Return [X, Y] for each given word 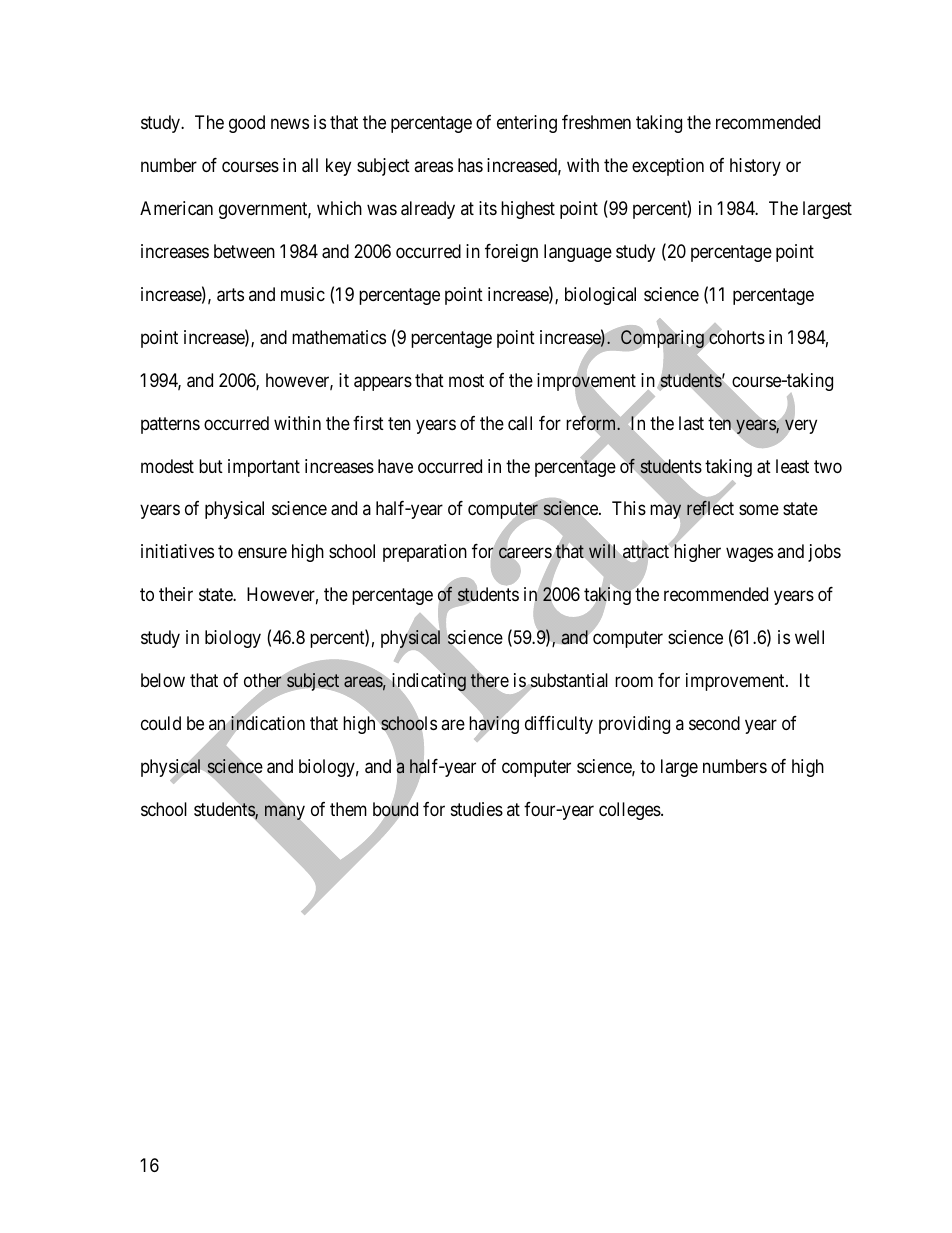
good [247, 124]
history [755, 167]
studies [477, 809]
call [520, 423]
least [792, 466]
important [264, 468]
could [161, 723]
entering [527, 124]
